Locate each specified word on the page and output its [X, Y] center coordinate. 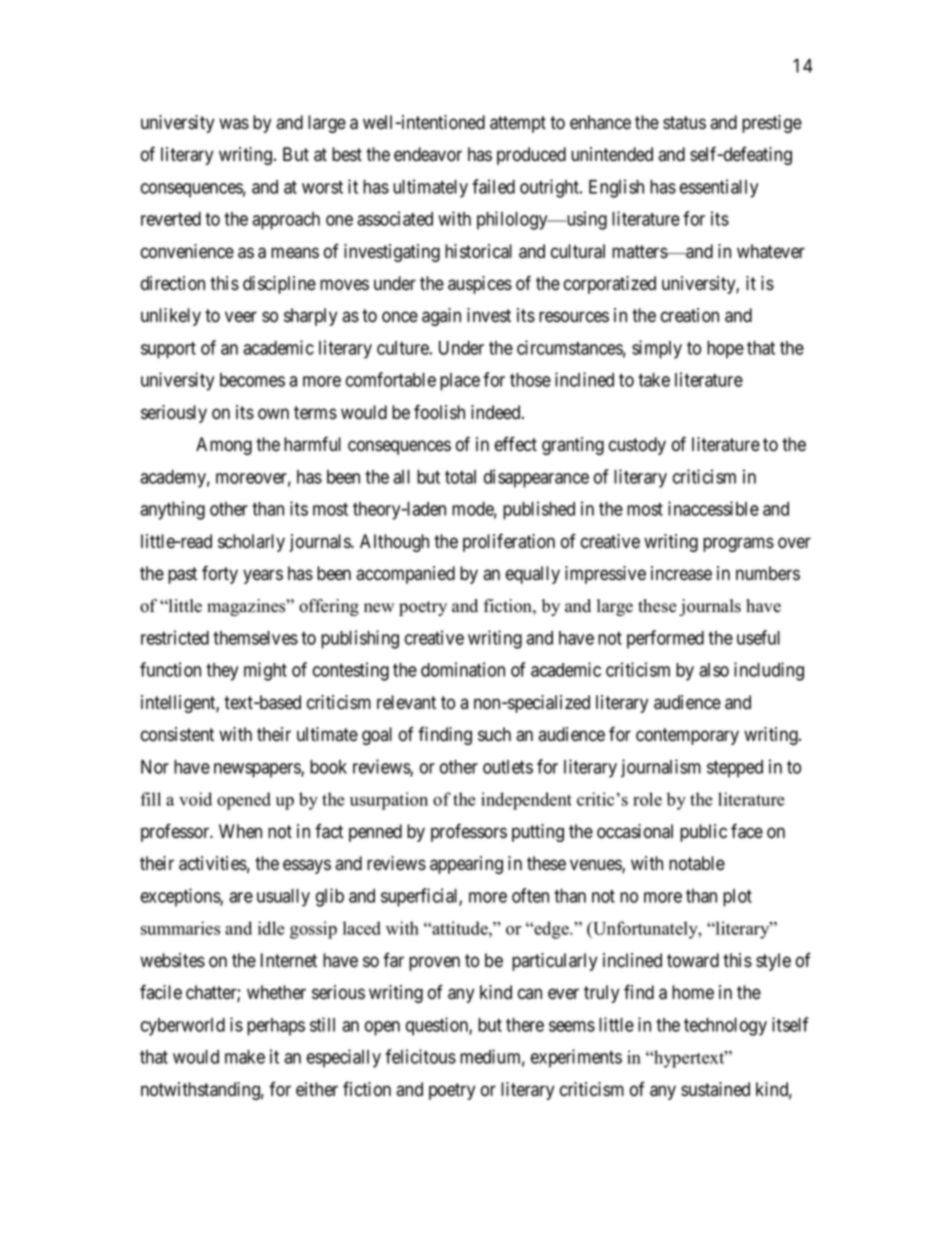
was [234, 124]
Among [224, 446]
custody [637, 446]
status [684, 123]
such [494, 734]
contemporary [687, 736]
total [460, 477]
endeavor [428, 154]
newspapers [258, 770]
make [245, 1057]
